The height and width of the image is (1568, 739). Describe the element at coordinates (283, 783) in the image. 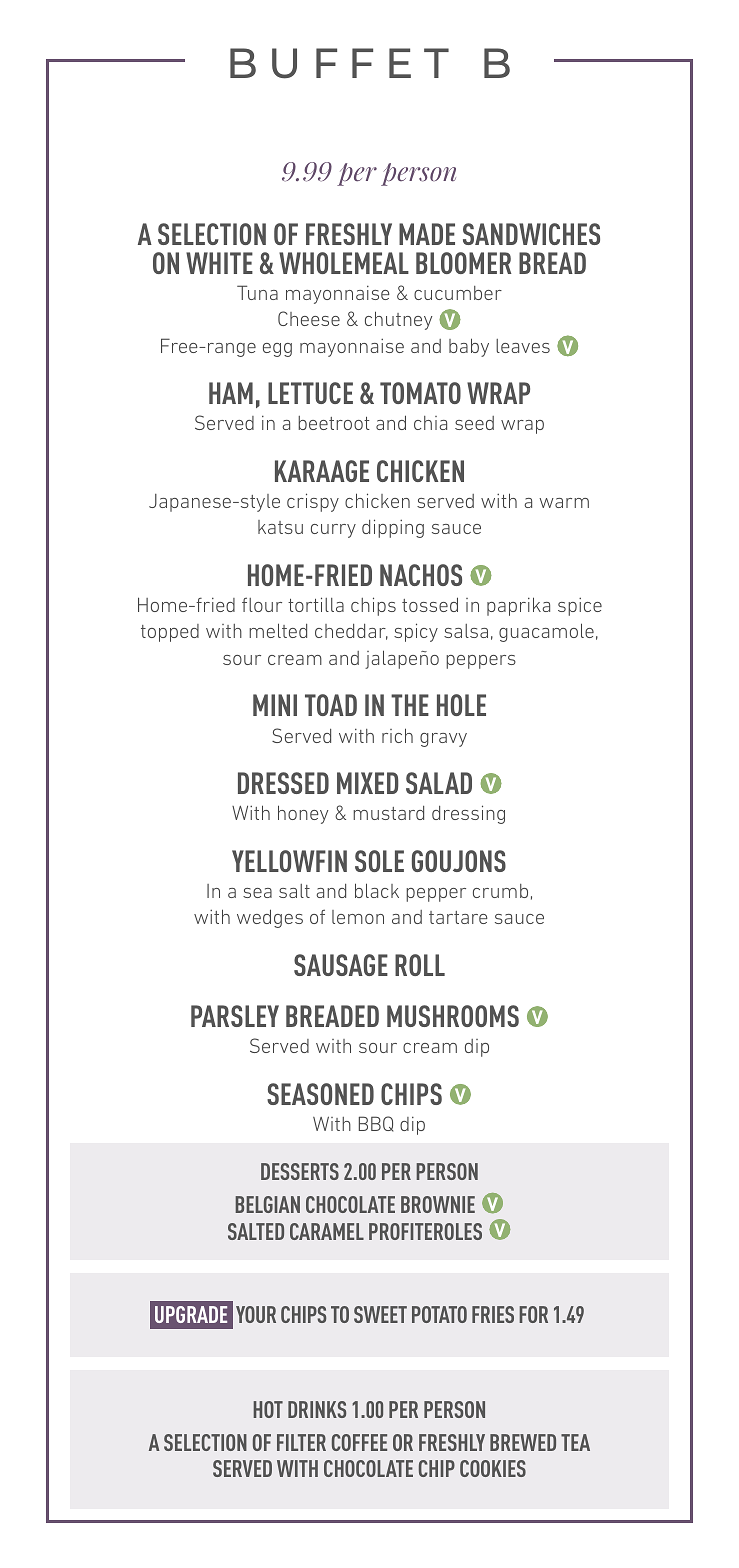

I see `DRESSED` at that location.
